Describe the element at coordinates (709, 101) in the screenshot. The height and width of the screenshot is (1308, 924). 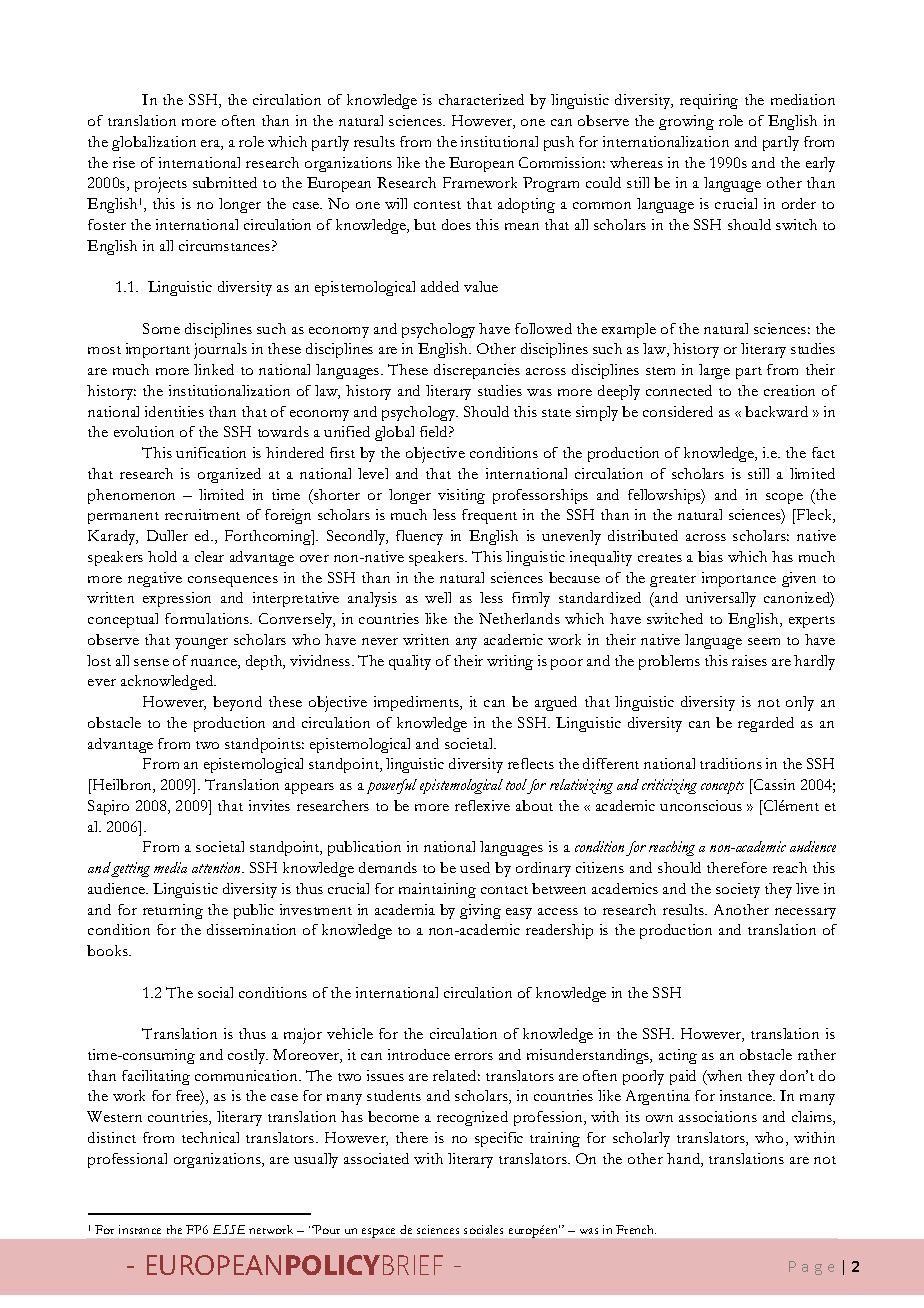
I see `requiring` at that location.
